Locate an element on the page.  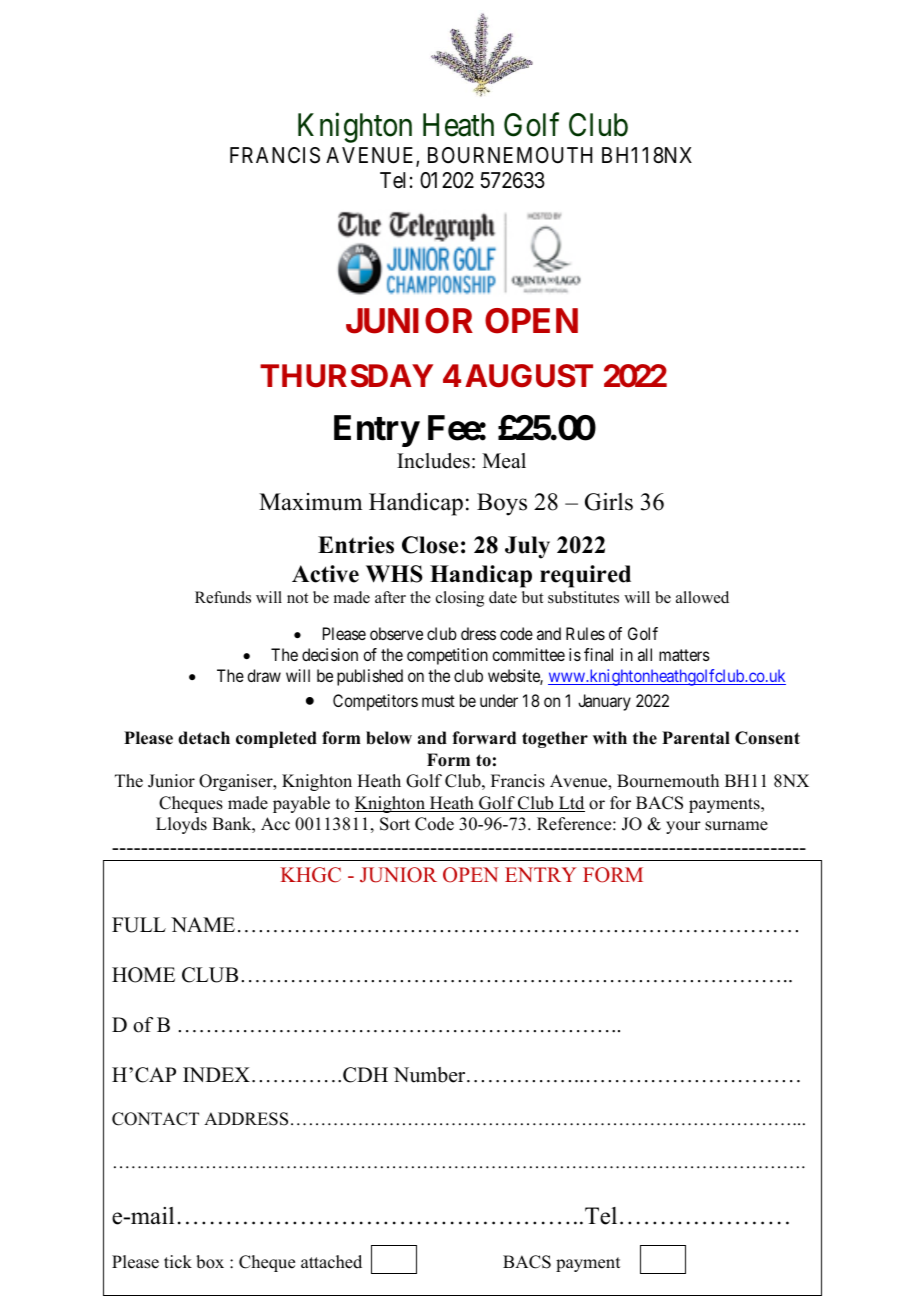
Girls is located at coordinates (609, 502).
